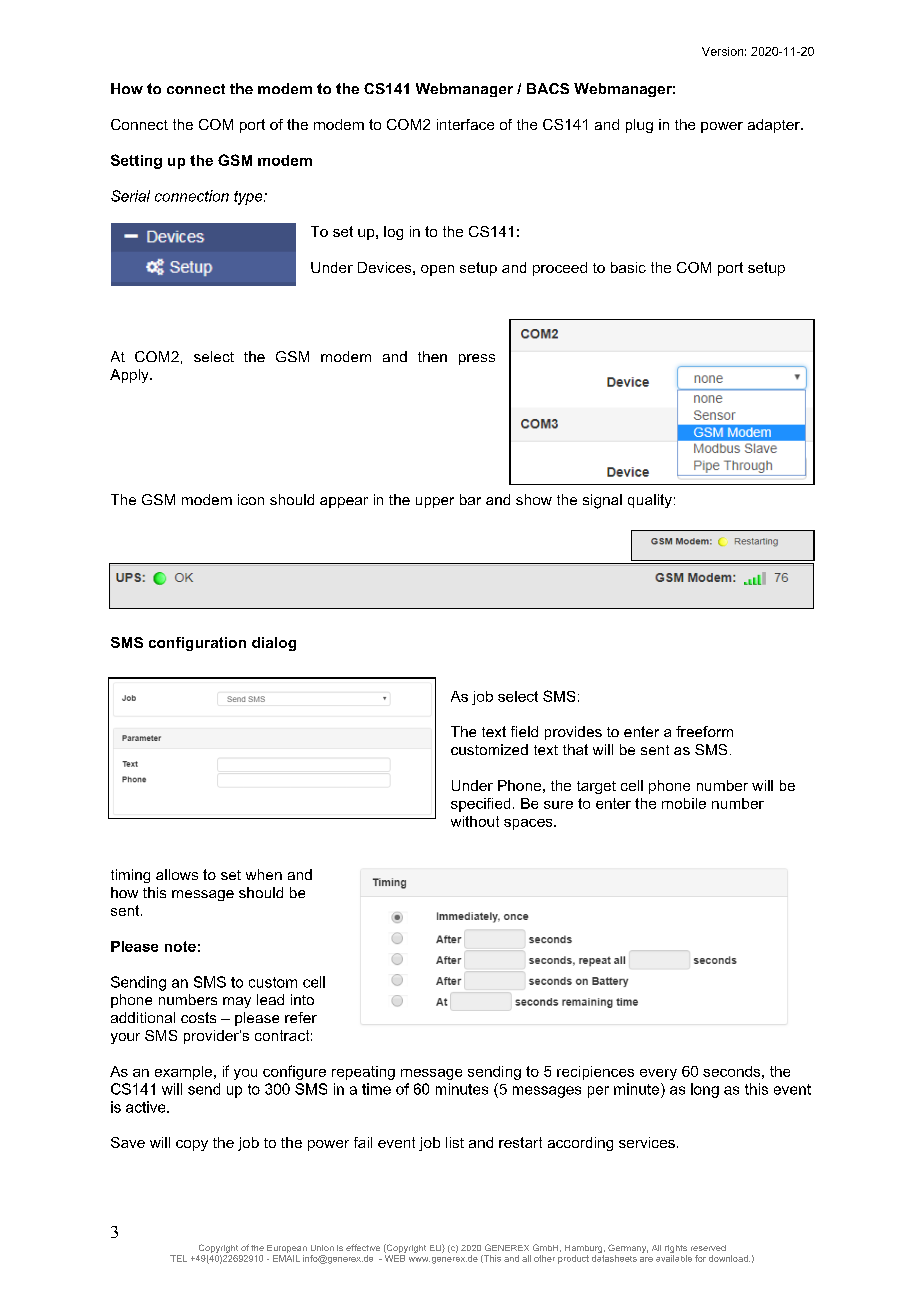 The width and height of the screenshot is (924, 1308). Describe the element at coordinates (639, 126) in the screenshot. I see `plug` at that location.
